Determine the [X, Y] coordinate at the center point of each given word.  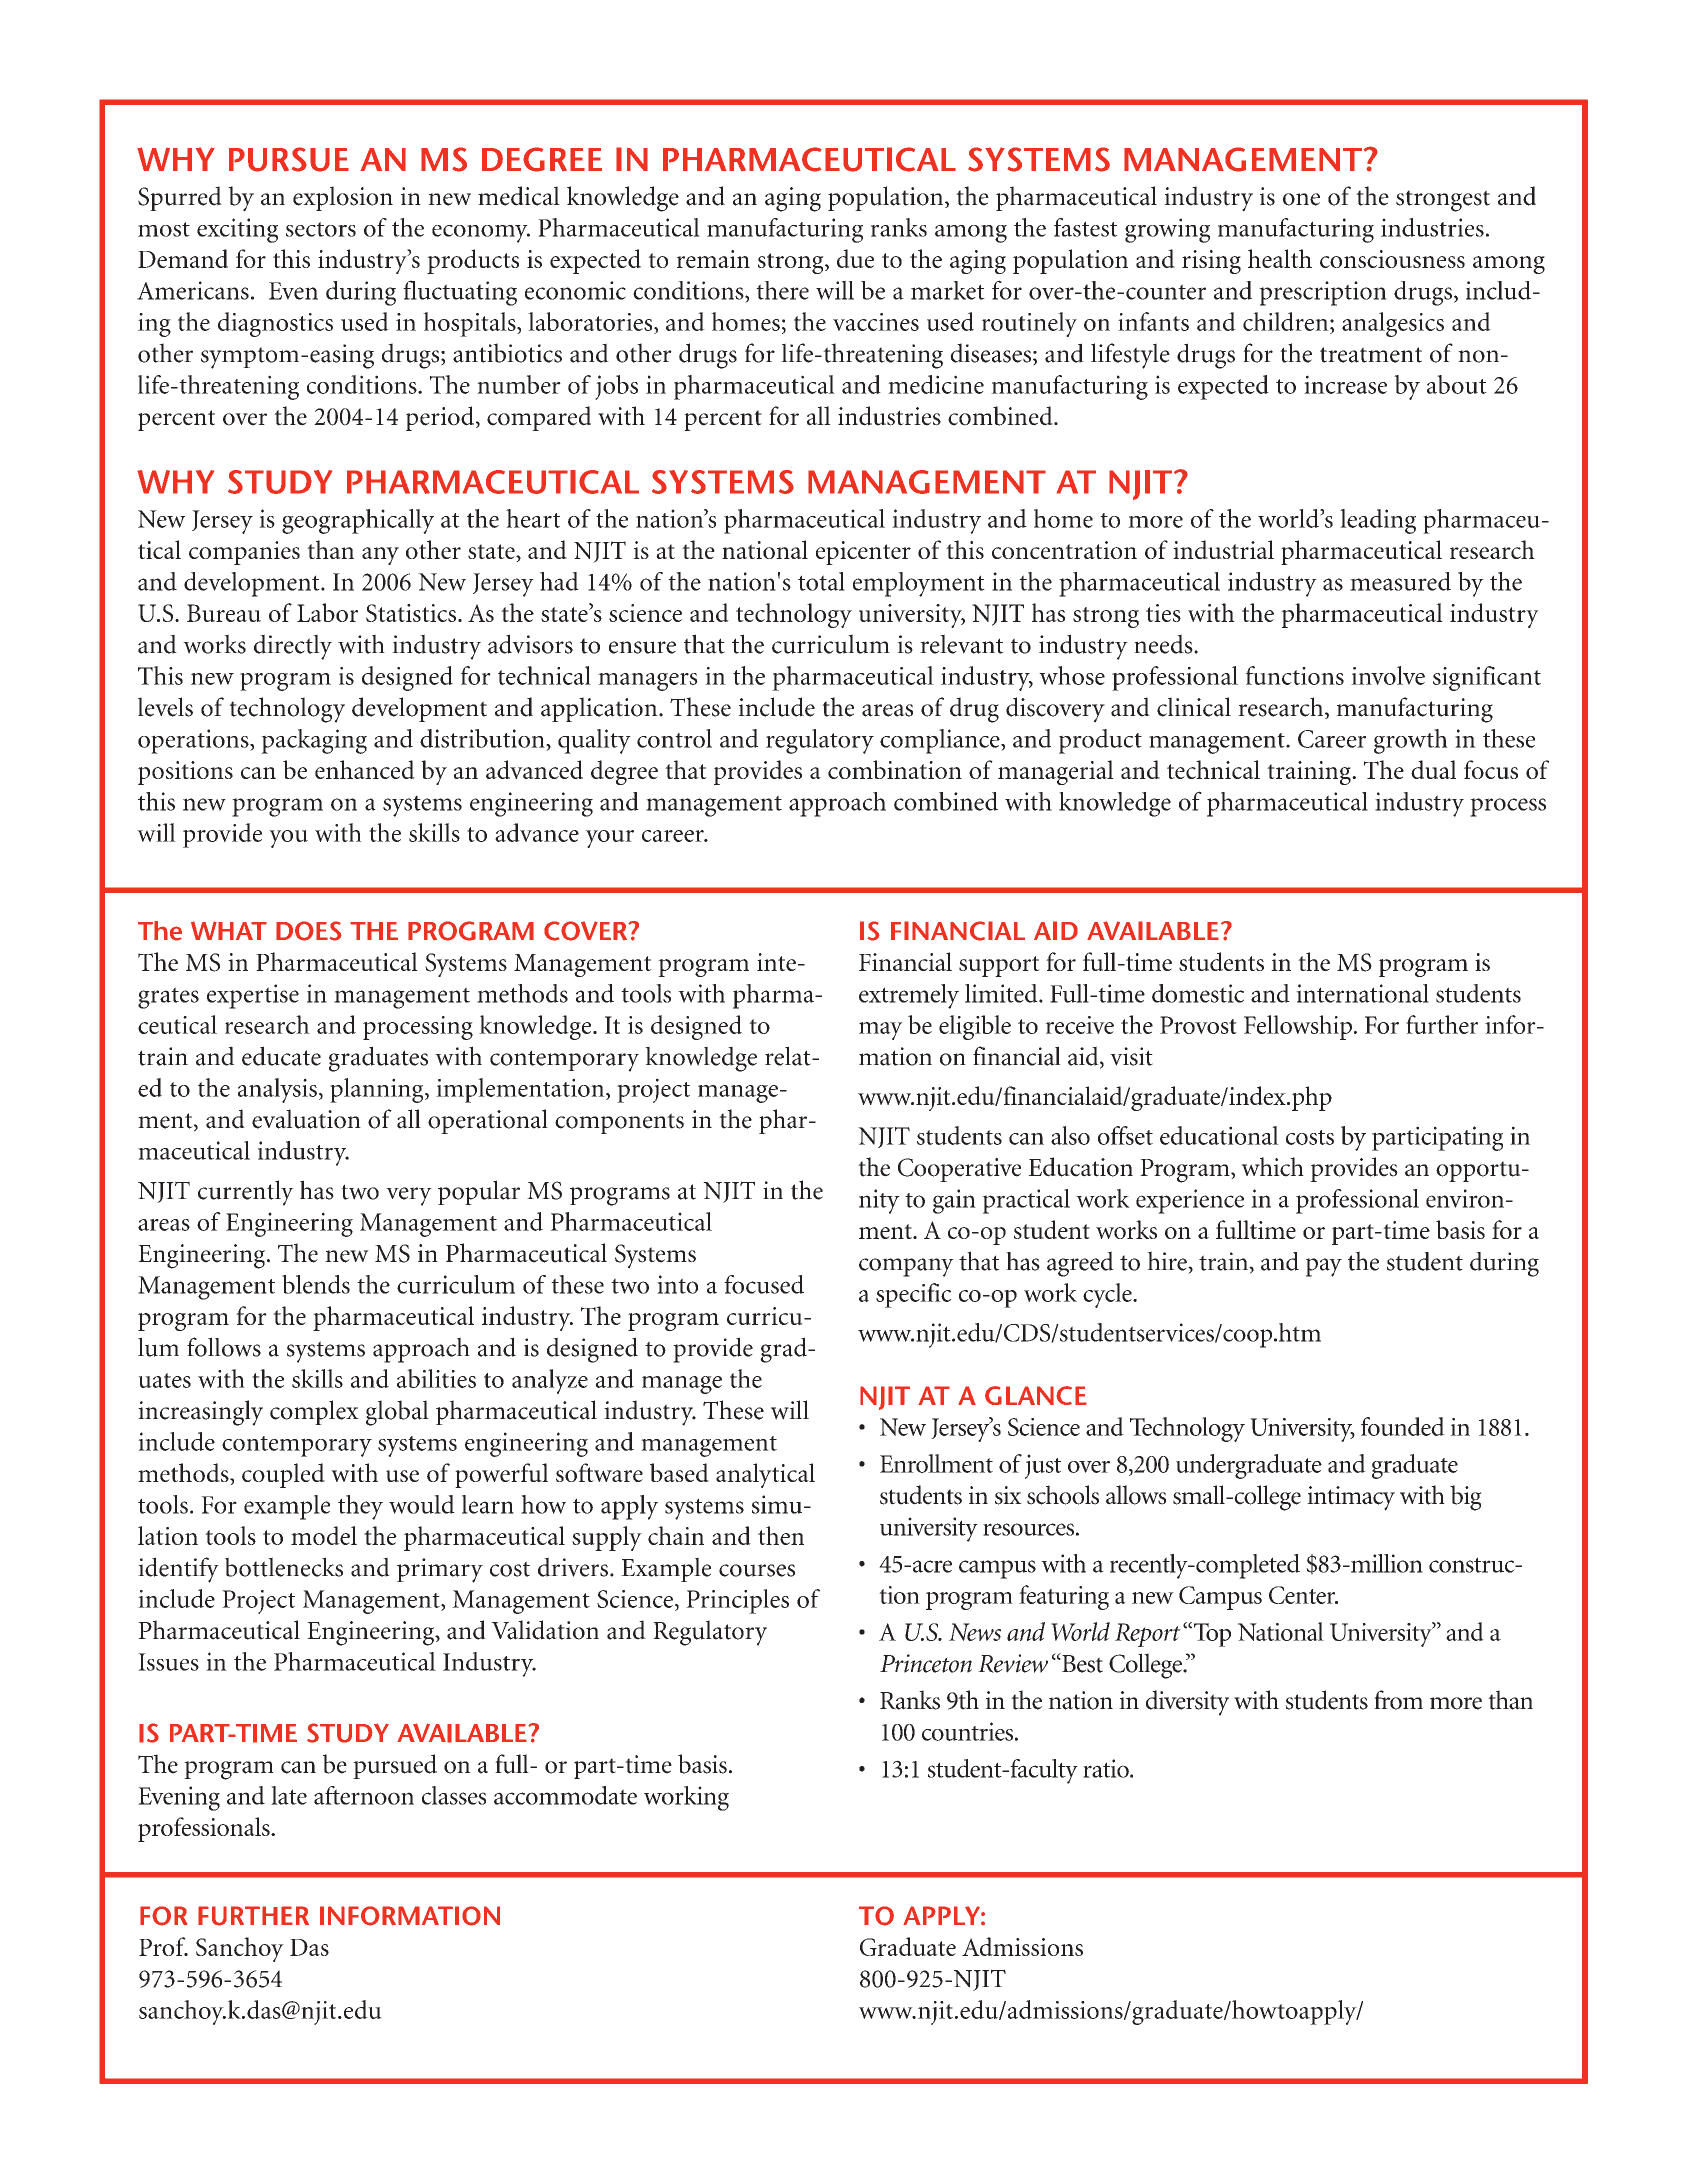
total [821, 581]
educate [281, 1056]
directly [293, 647]
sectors [321, 229]
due [855, 258]
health [1280, 258]
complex [314, 1412]
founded [1403, 1426]
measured [1400, 581]
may [881, 1031]
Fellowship [1298, 1027]
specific [914, 1295]
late [289, 1795]
